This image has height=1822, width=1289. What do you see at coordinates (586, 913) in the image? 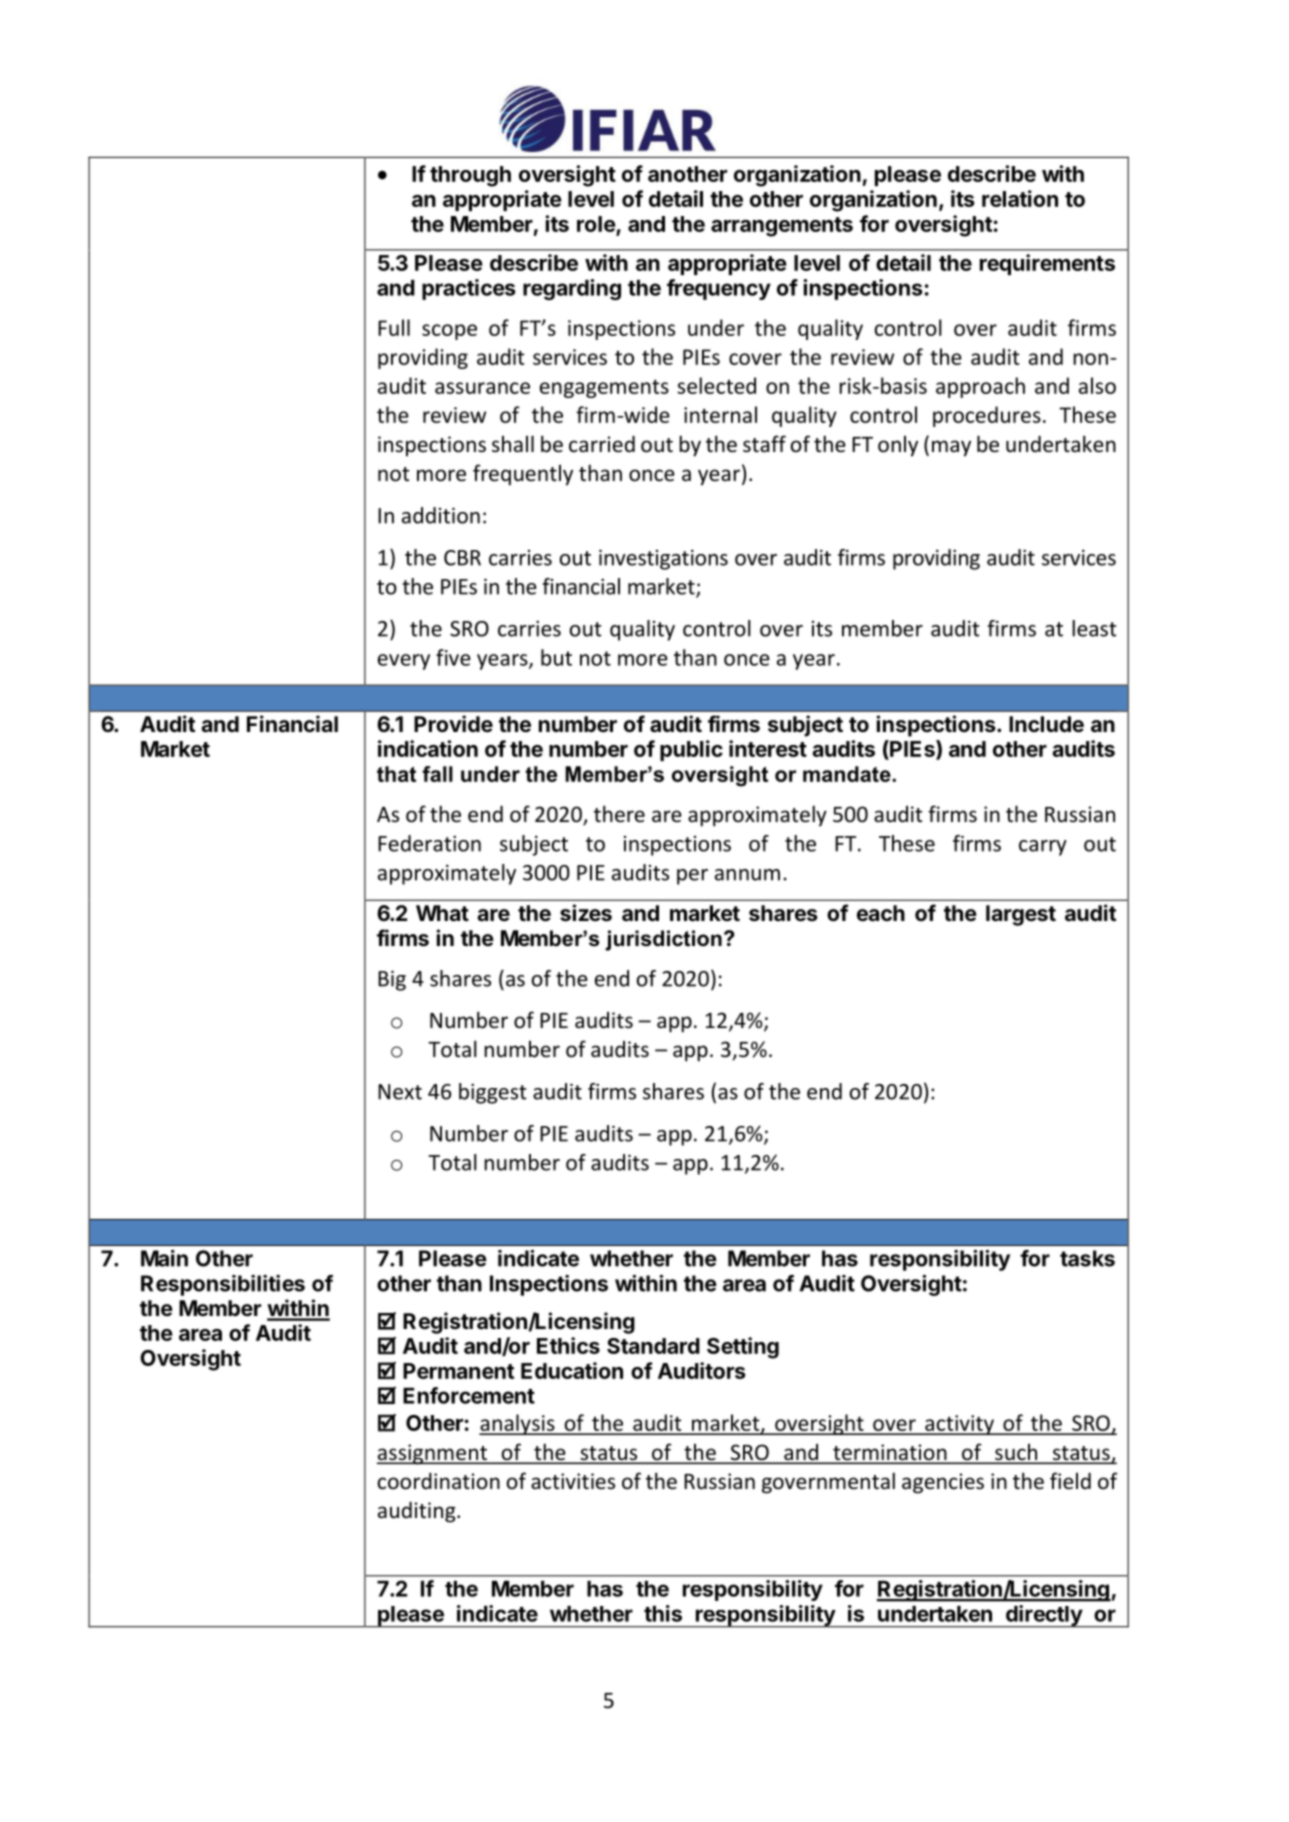
I see `sizes` at bounding box center [586, 913].
